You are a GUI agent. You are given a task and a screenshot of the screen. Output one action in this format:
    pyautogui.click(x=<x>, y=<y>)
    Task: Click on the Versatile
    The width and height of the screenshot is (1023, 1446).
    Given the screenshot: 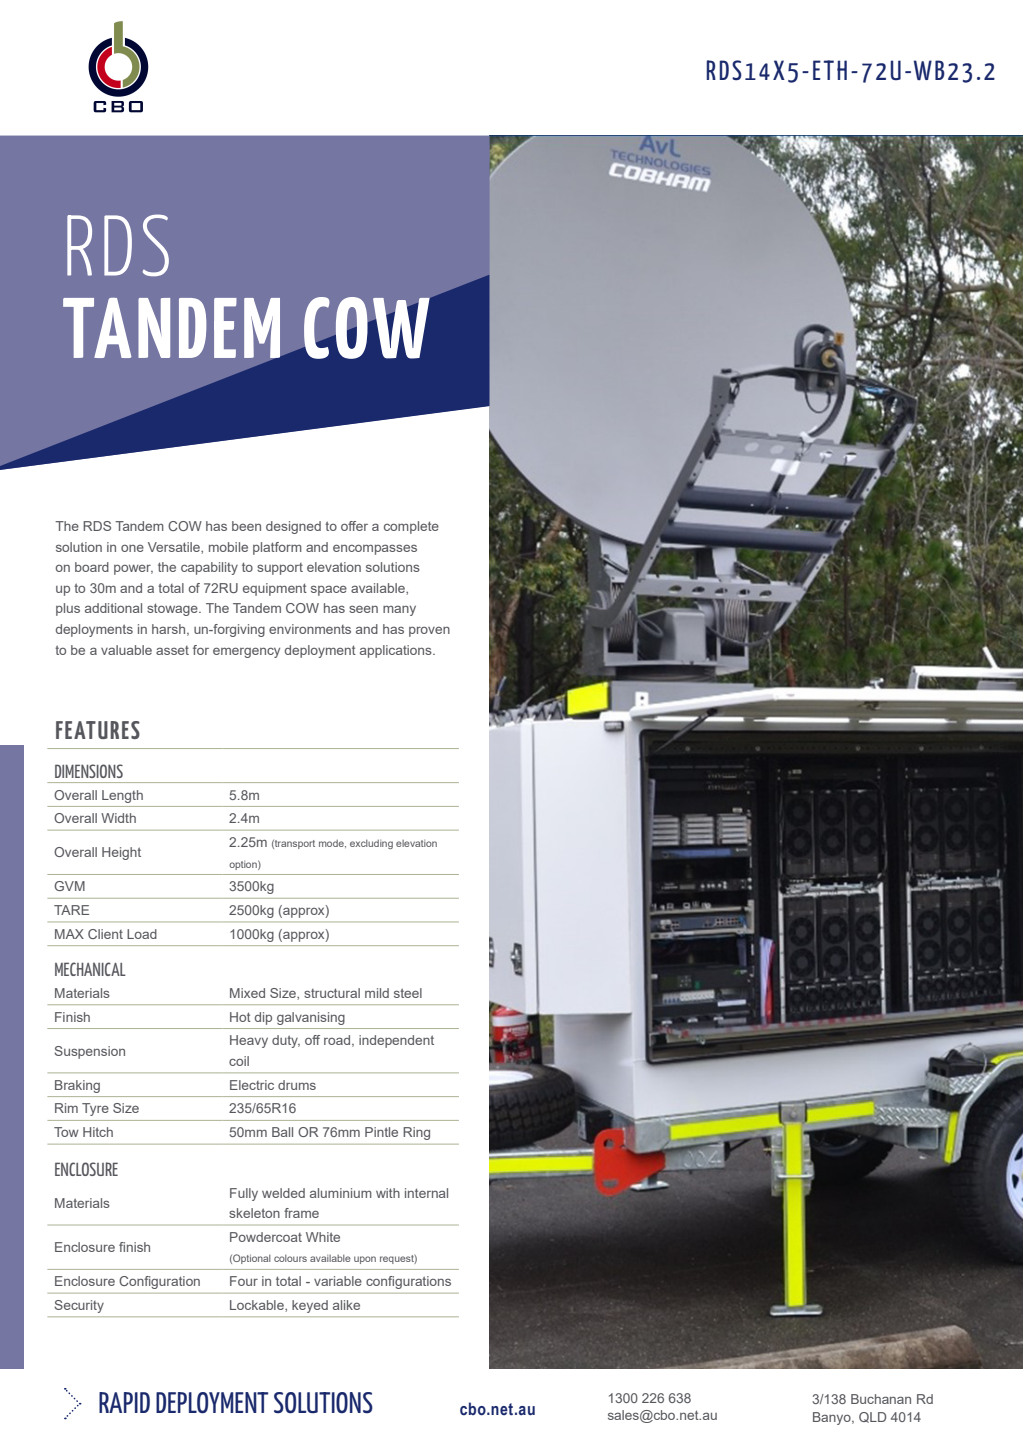 What is the action you would take?
    pyautogui.click(x=175, y=548)
